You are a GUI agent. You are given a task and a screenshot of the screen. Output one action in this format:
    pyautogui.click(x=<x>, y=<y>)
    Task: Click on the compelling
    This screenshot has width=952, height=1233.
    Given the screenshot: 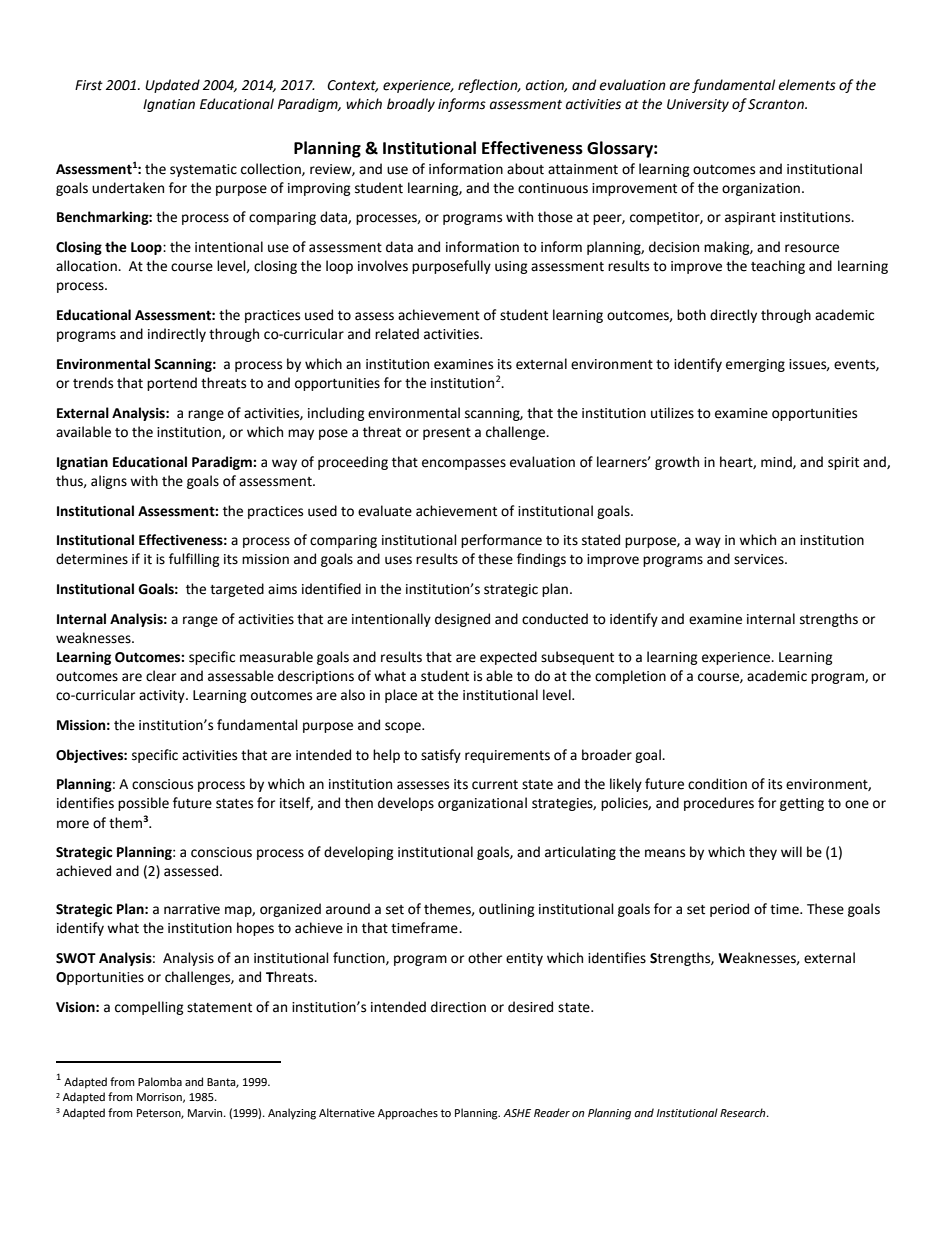 What is the action you would take?
    pyautogui.click(x=149, y=1008)
